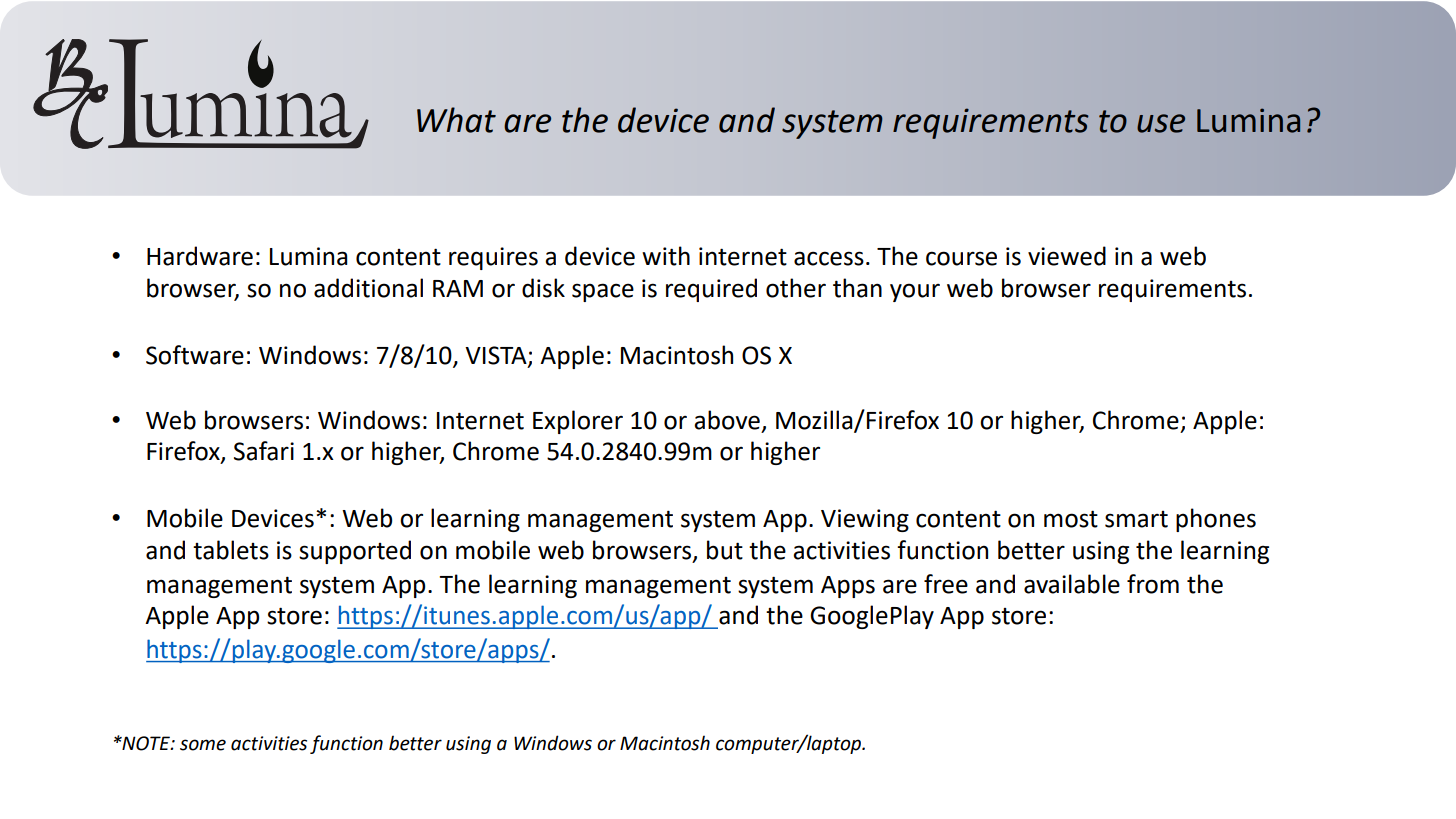 This screenshot has height=819, width=1456. Describe the element at coordinates (203, 745) in the screenshot. I see `some` at that location.
